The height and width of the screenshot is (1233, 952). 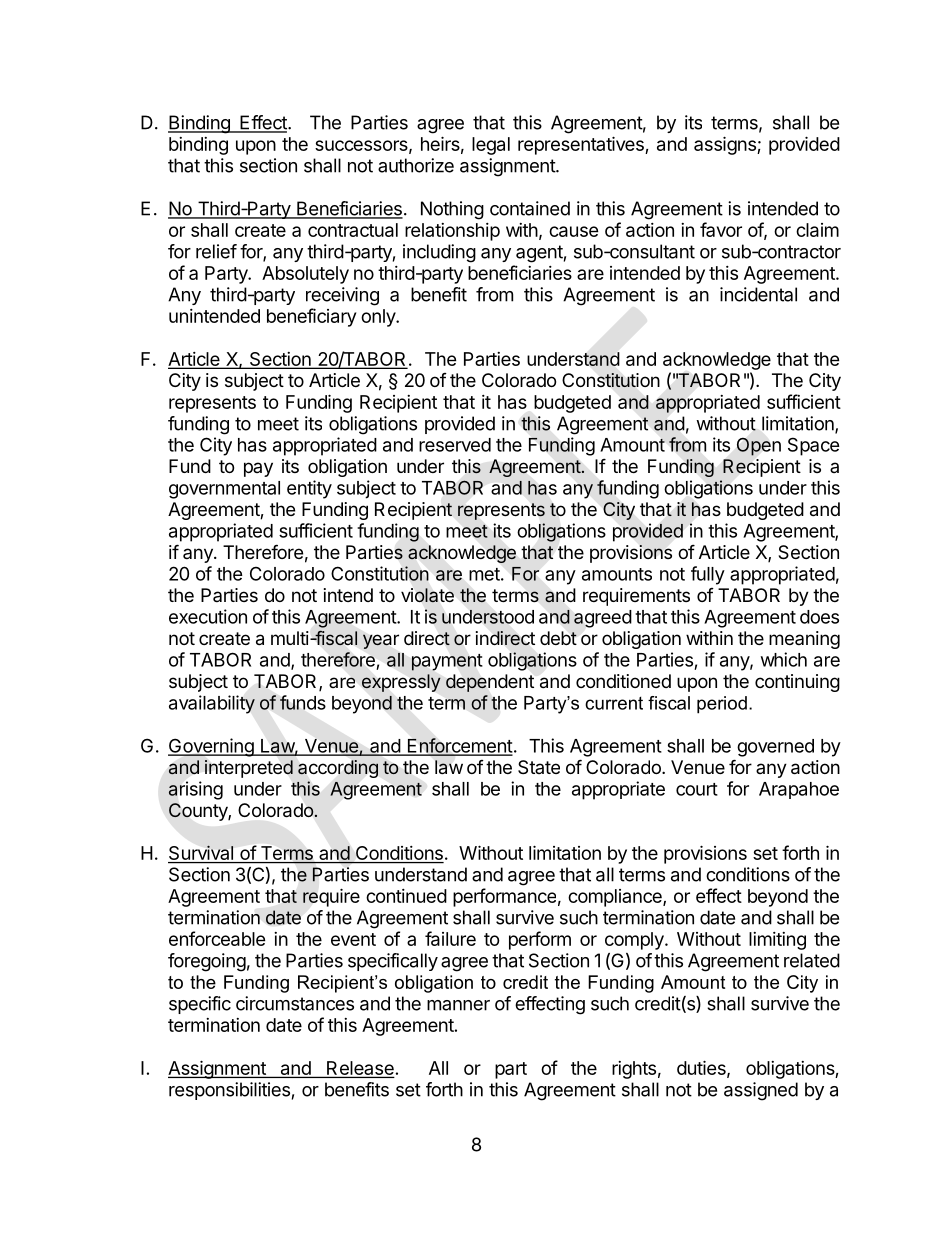 I want to click on contractual, so click(x=353, y=230).
